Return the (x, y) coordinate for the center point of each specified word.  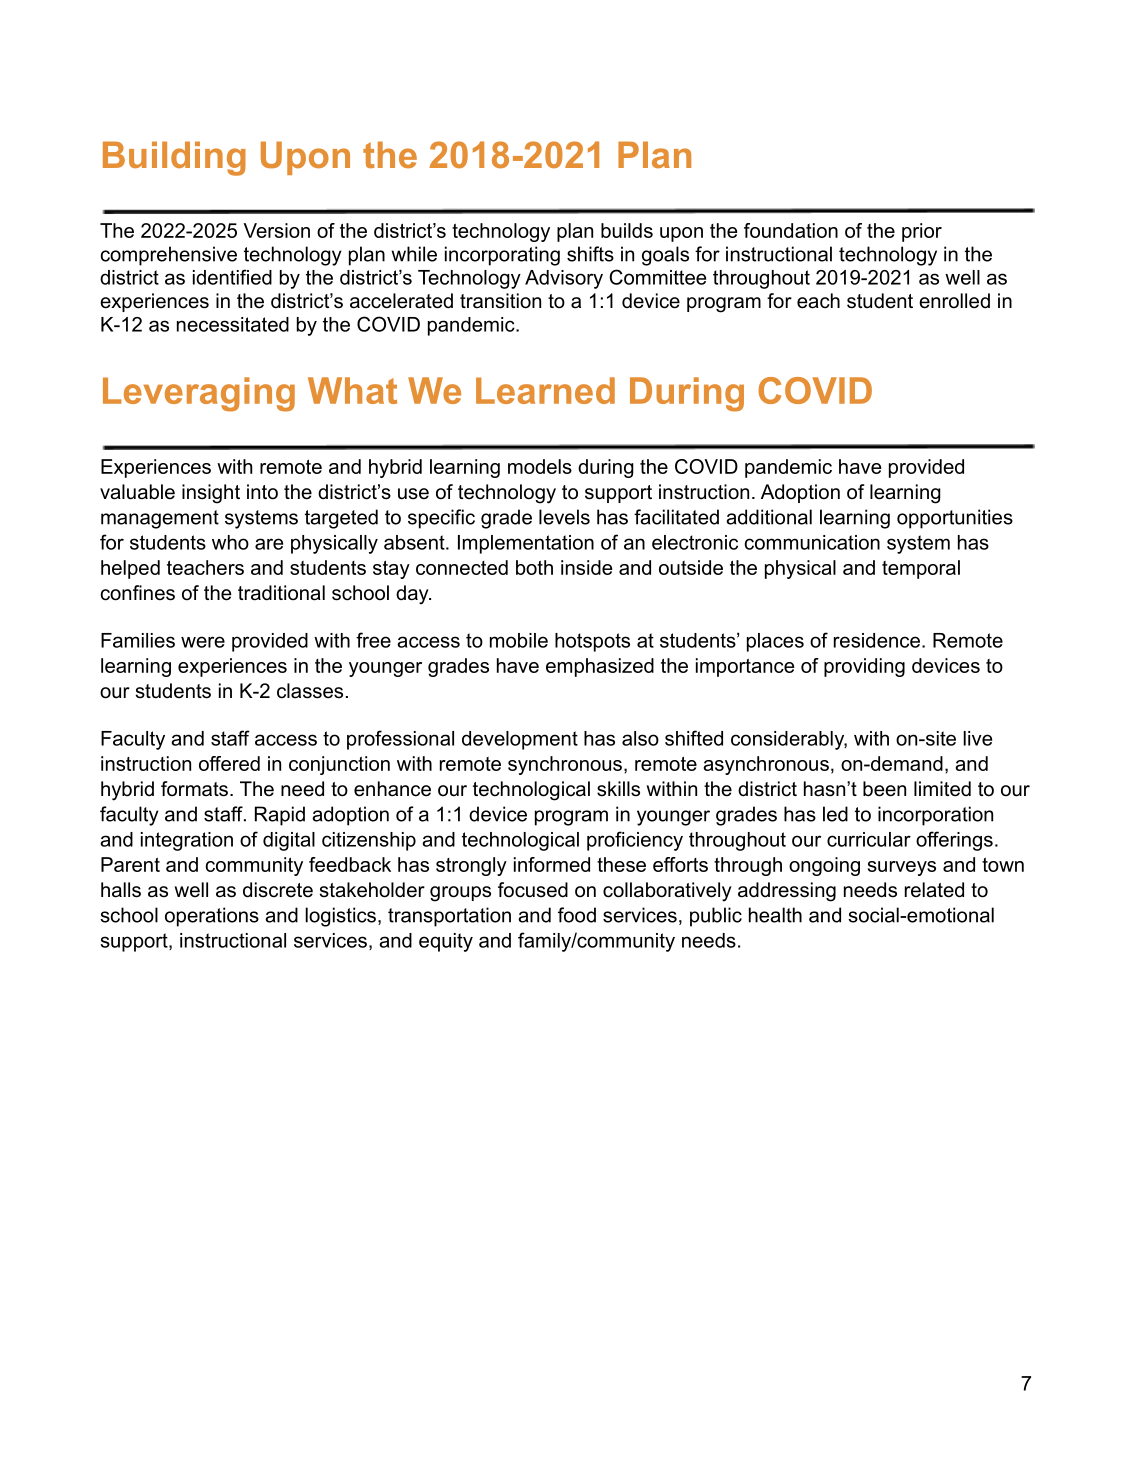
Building (174, 158)
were (203, 642)
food (577, 915)
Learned (545, 390)
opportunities (955, 519)
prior (922, 232)
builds (627, 230)
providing (864, 667)
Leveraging (199, 394)
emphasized (600, 667)
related (934, 890)
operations (212, 917)
